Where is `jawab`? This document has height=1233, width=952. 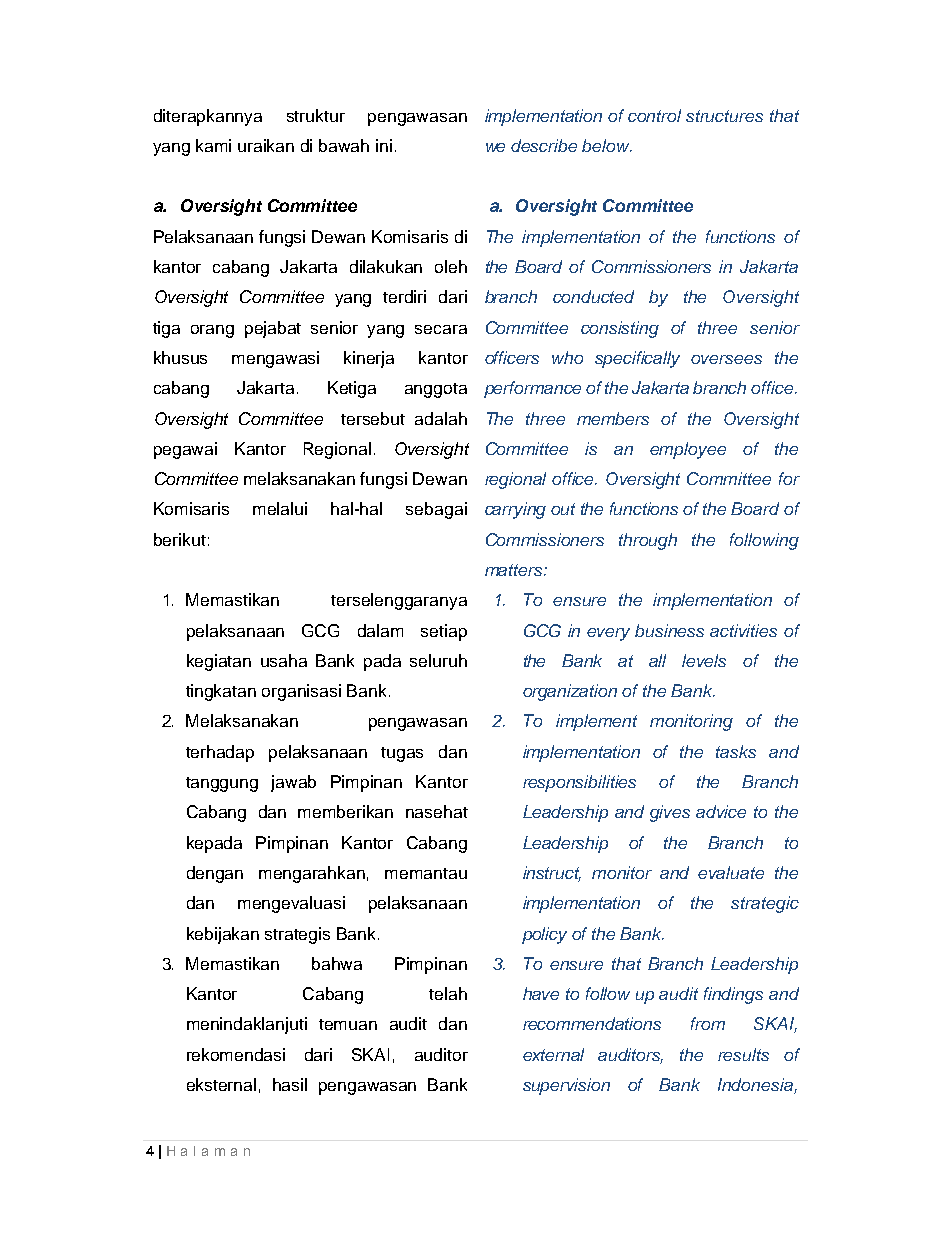 jawab is located at coordinates (293, 783).
